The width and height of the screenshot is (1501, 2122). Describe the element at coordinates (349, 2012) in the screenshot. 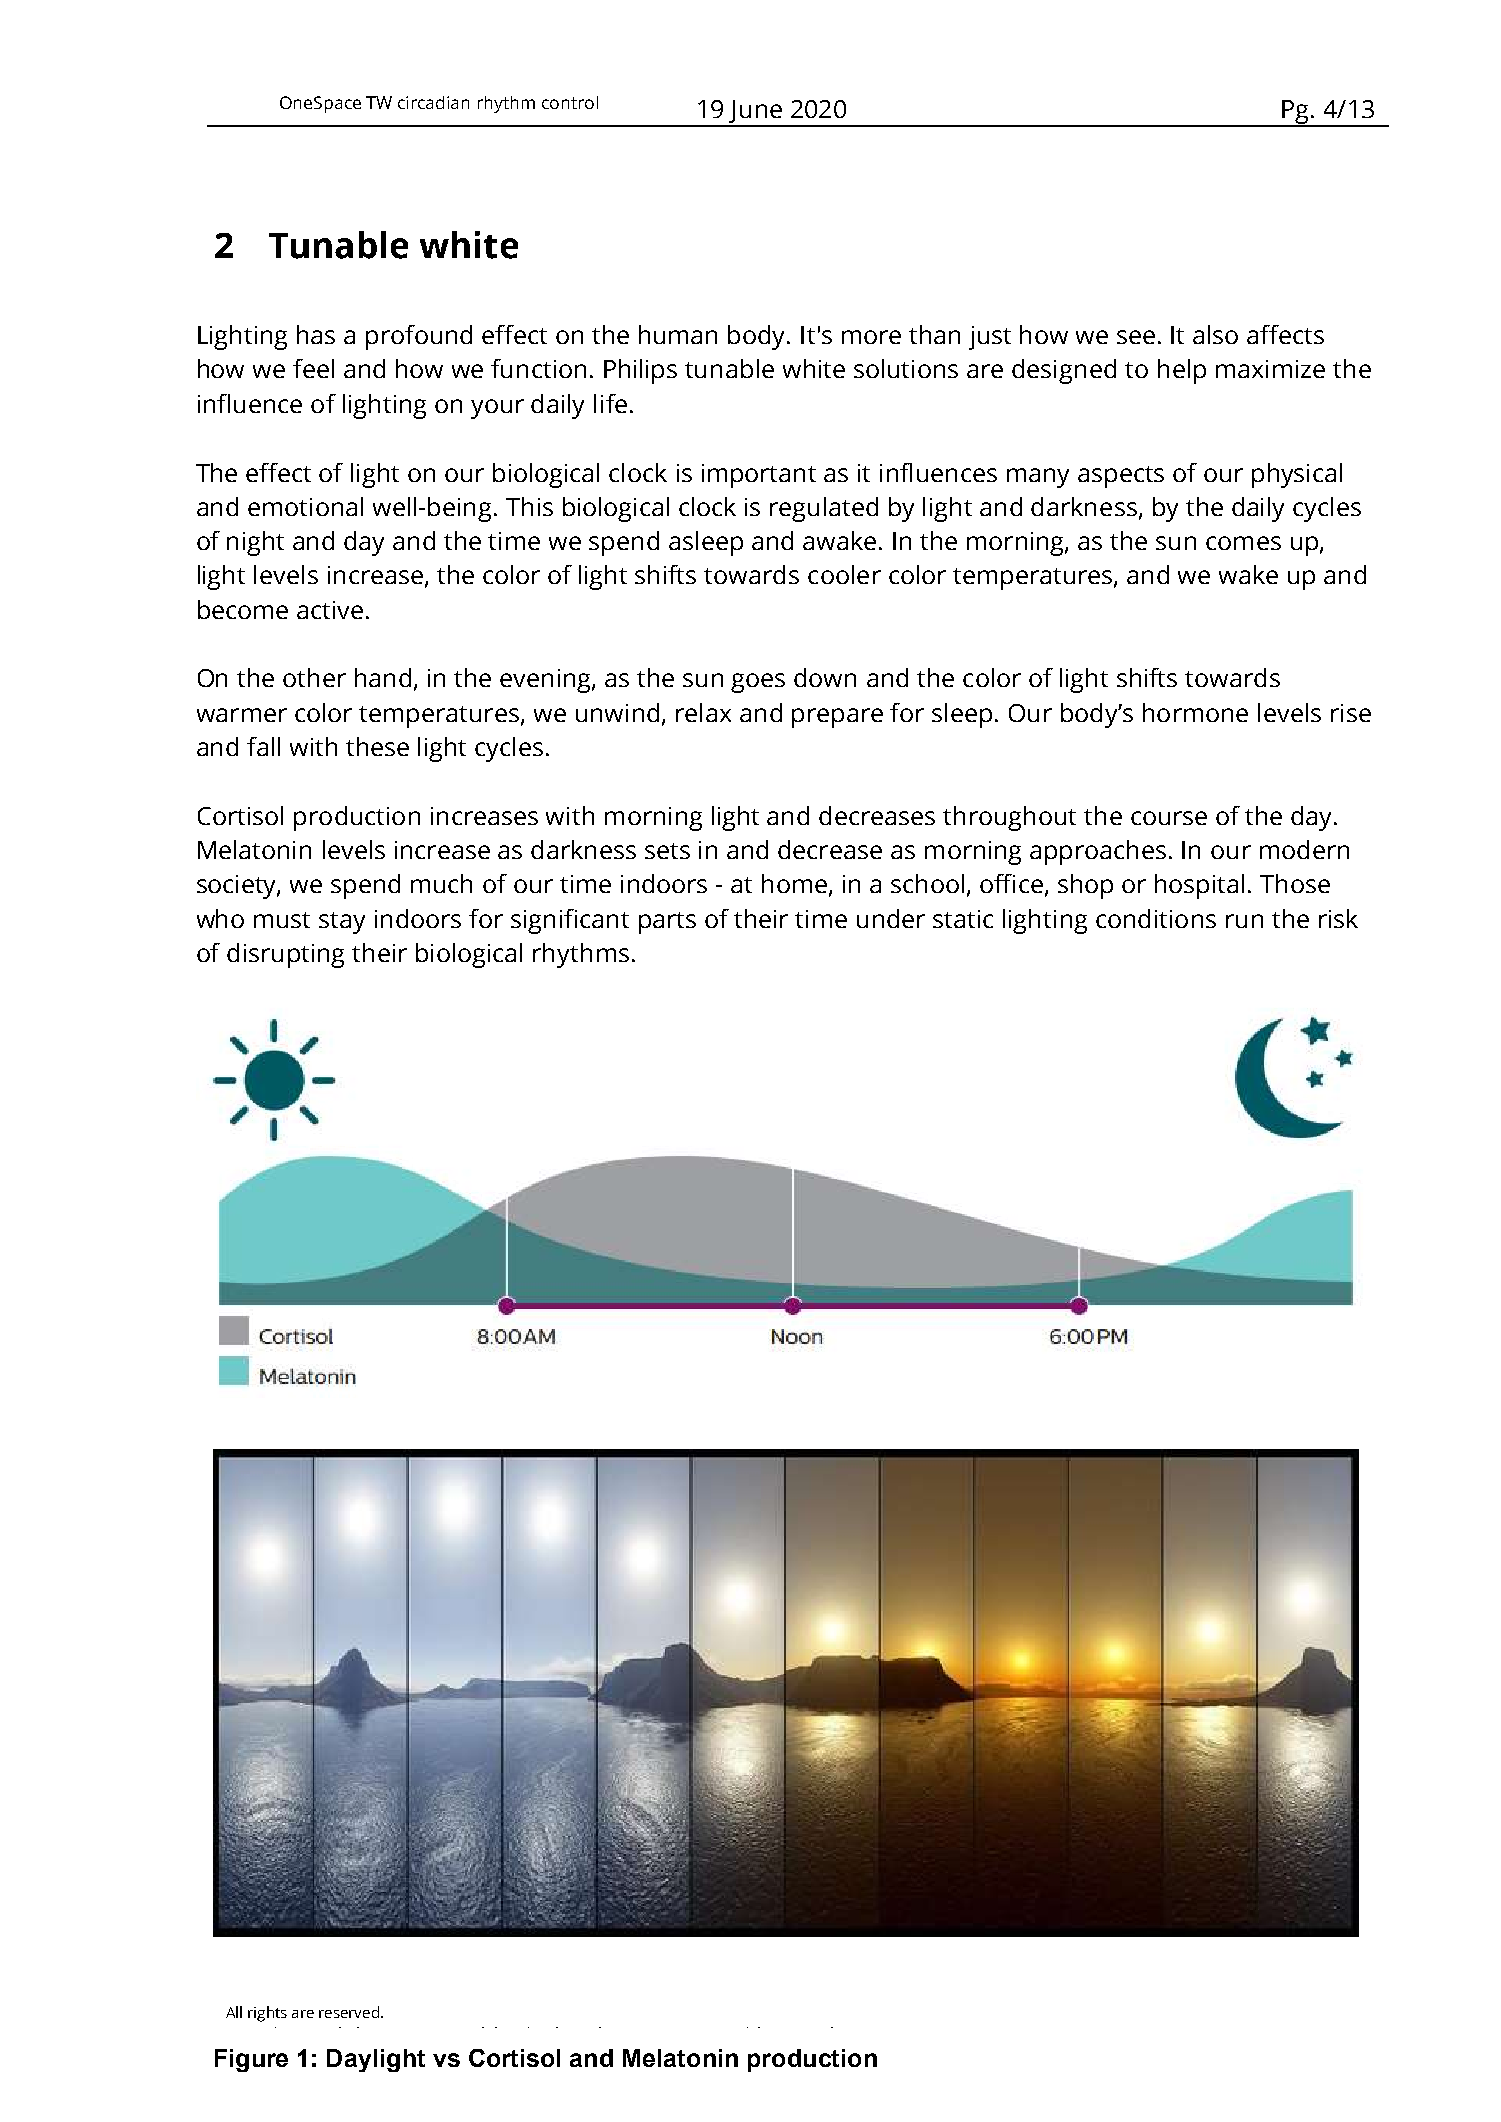

I see `reserved` at that location.
